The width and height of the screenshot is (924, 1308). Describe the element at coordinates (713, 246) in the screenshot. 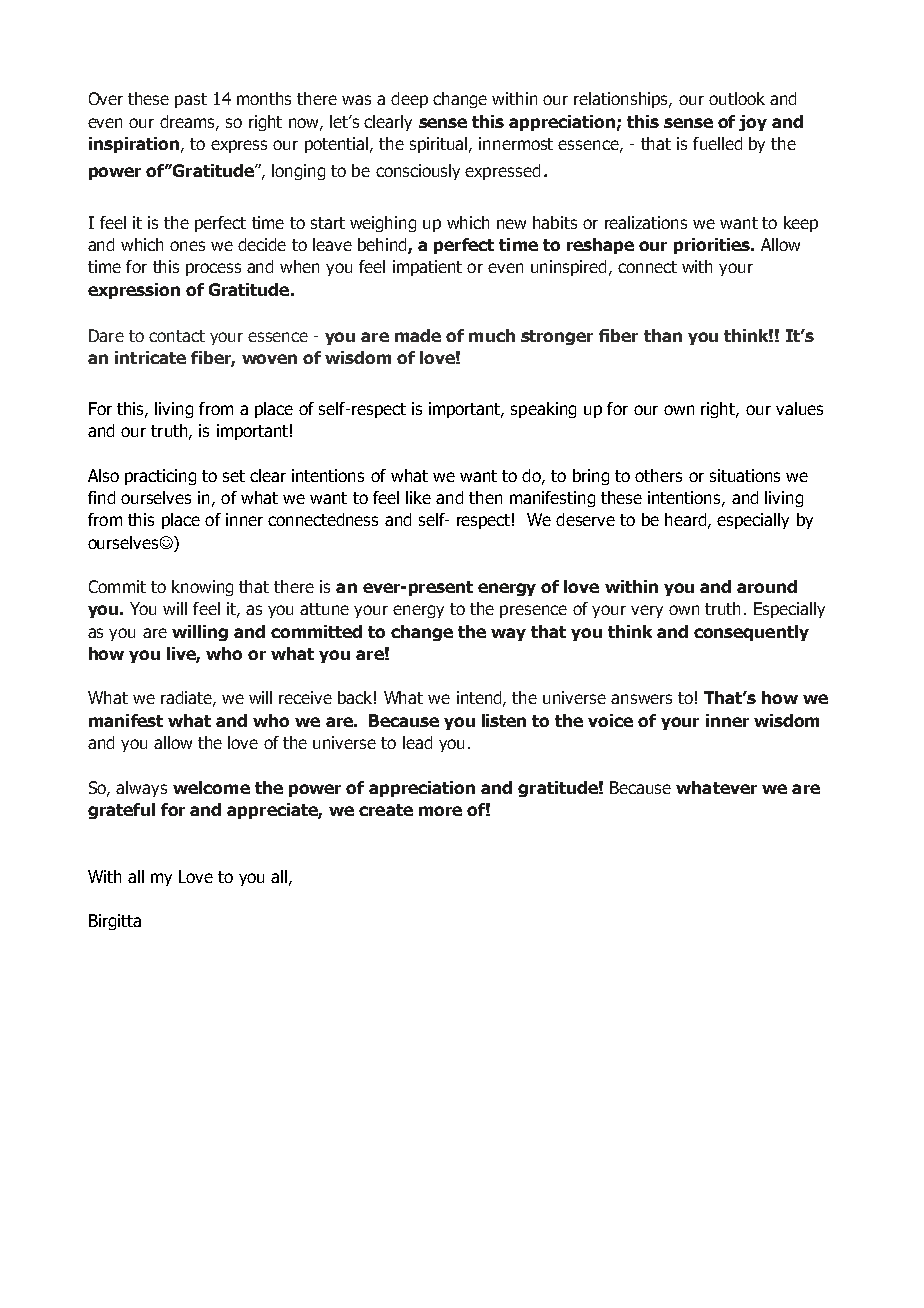

I see `priorities` at that location.
